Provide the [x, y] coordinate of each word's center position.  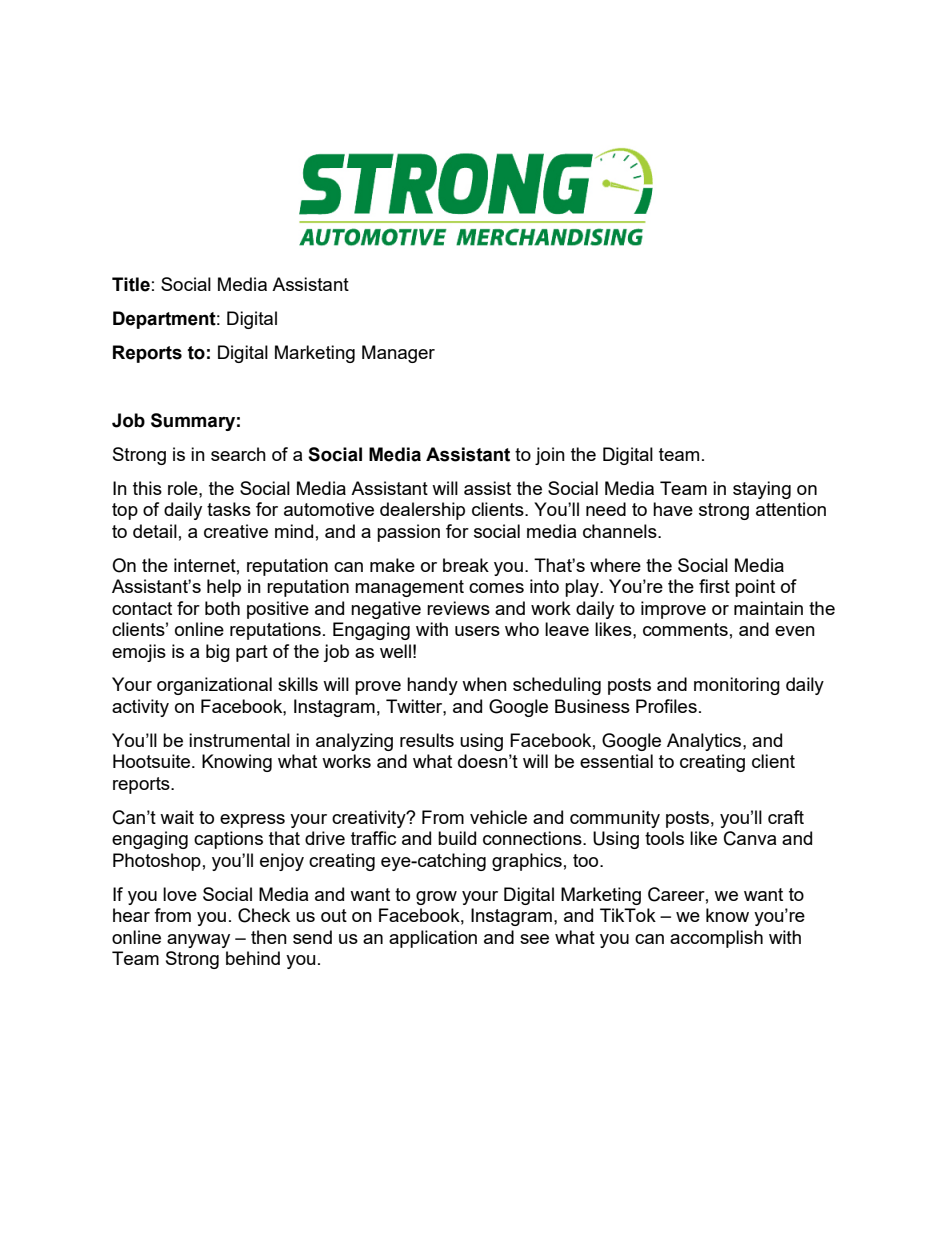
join [550, 456]
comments [685, 629]
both [222, 608]
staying [762, 490]
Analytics [705, 742]
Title [131, 284]
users [477, 631]
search [238, 454]
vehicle [498, 817]
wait [177, 817]
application [433, 939]
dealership [422, 511]
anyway [198, 941]
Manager [398, 354]
